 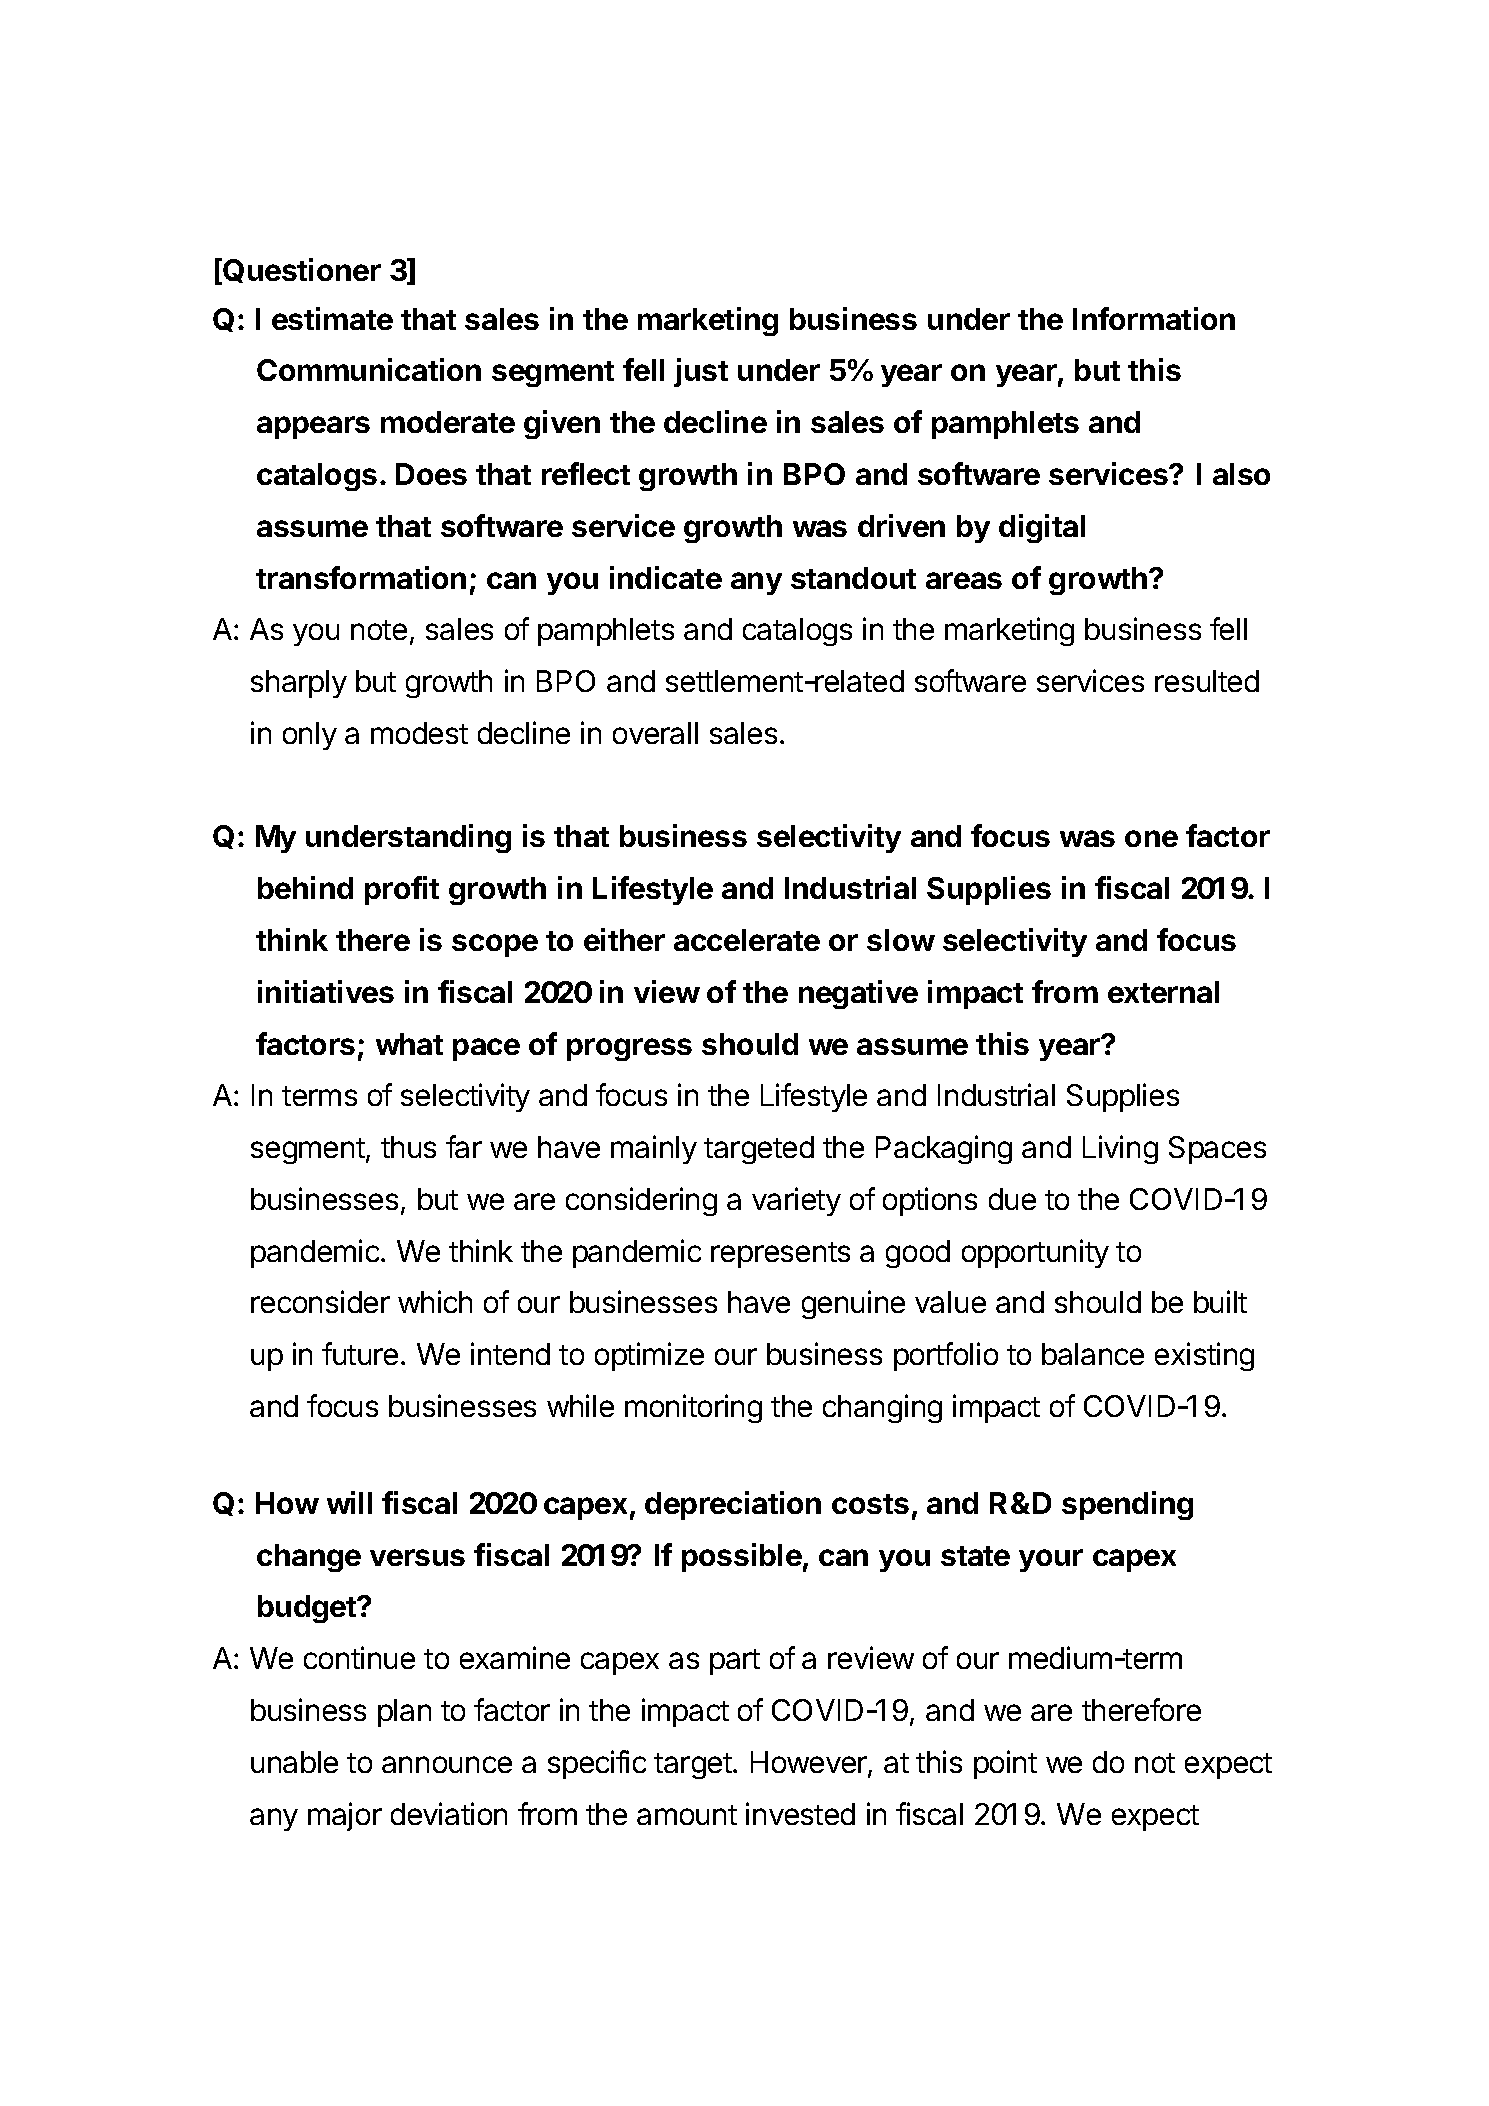 What do you see at coordinates (447, 1764) in the image?
I see `announce` at bounding box center [447, 1764].
